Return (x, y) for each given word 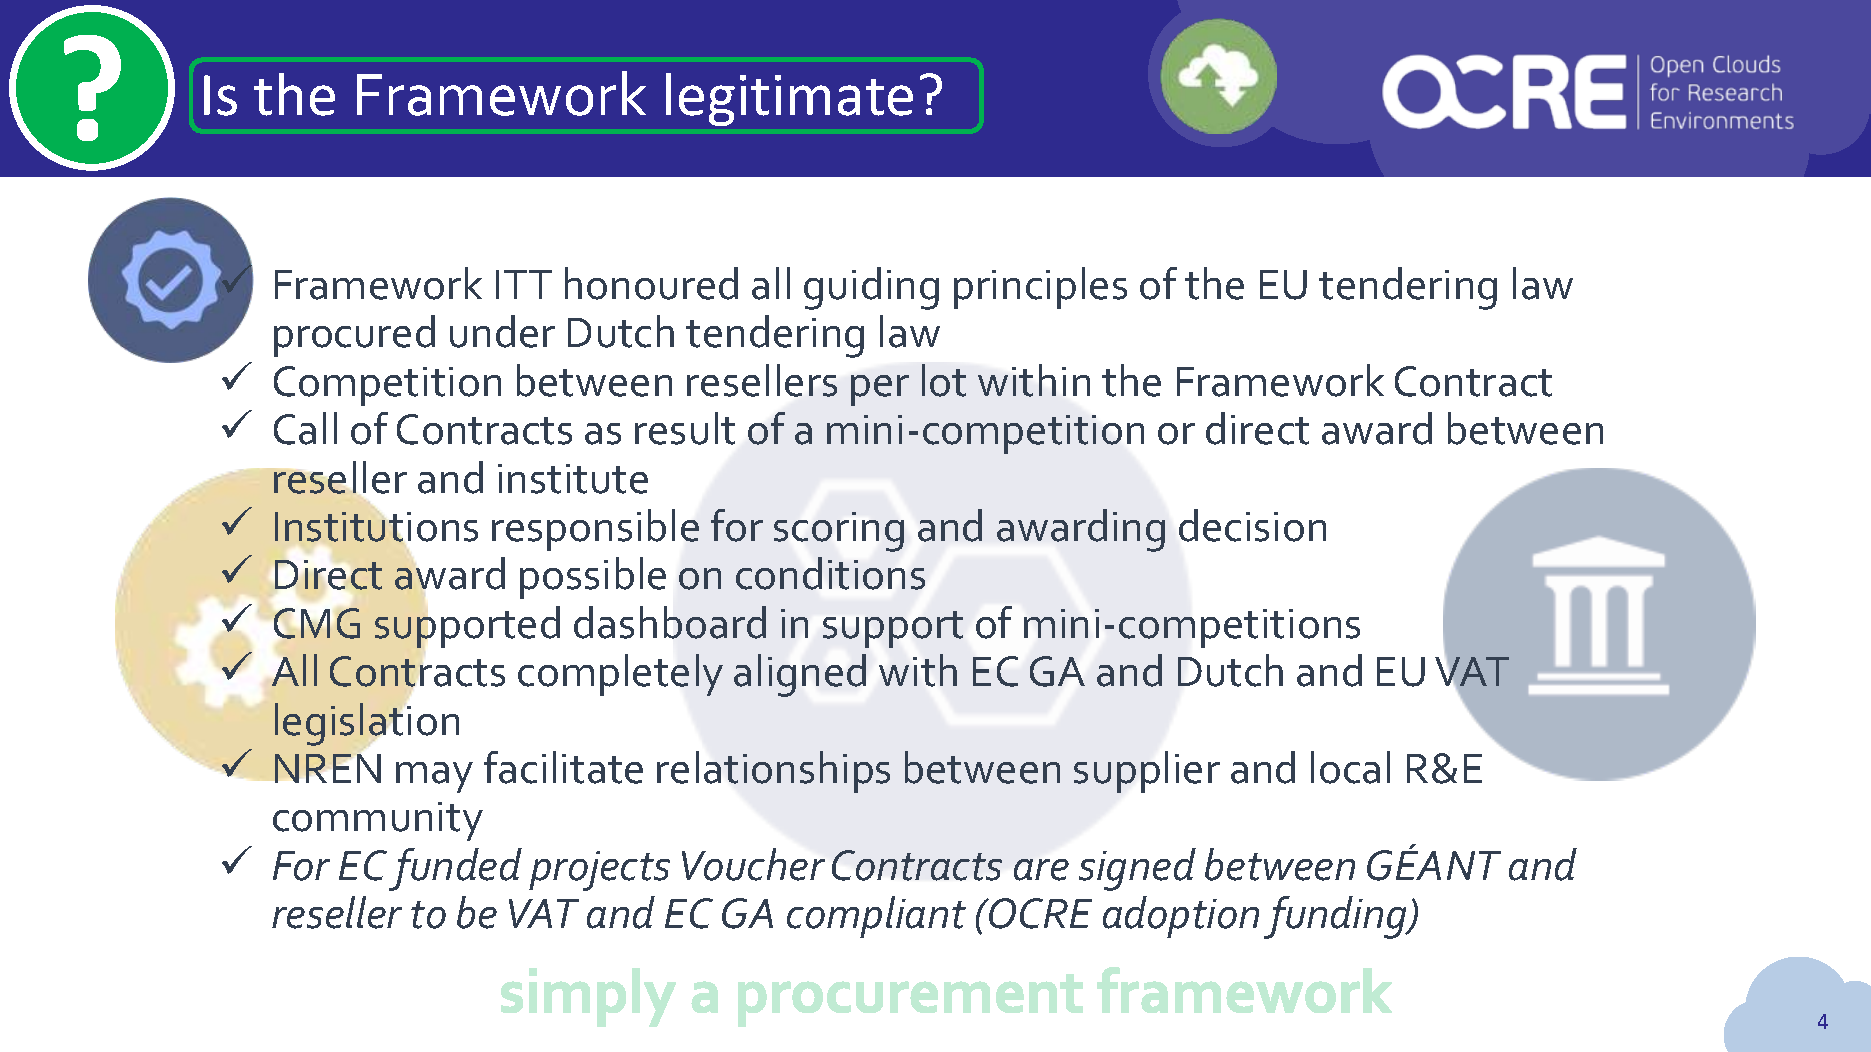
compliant (876, 917)
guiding (871, 288)
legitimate (789, 99)
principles (1040, 288)
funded (455, 869)
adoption (1181, 917)
